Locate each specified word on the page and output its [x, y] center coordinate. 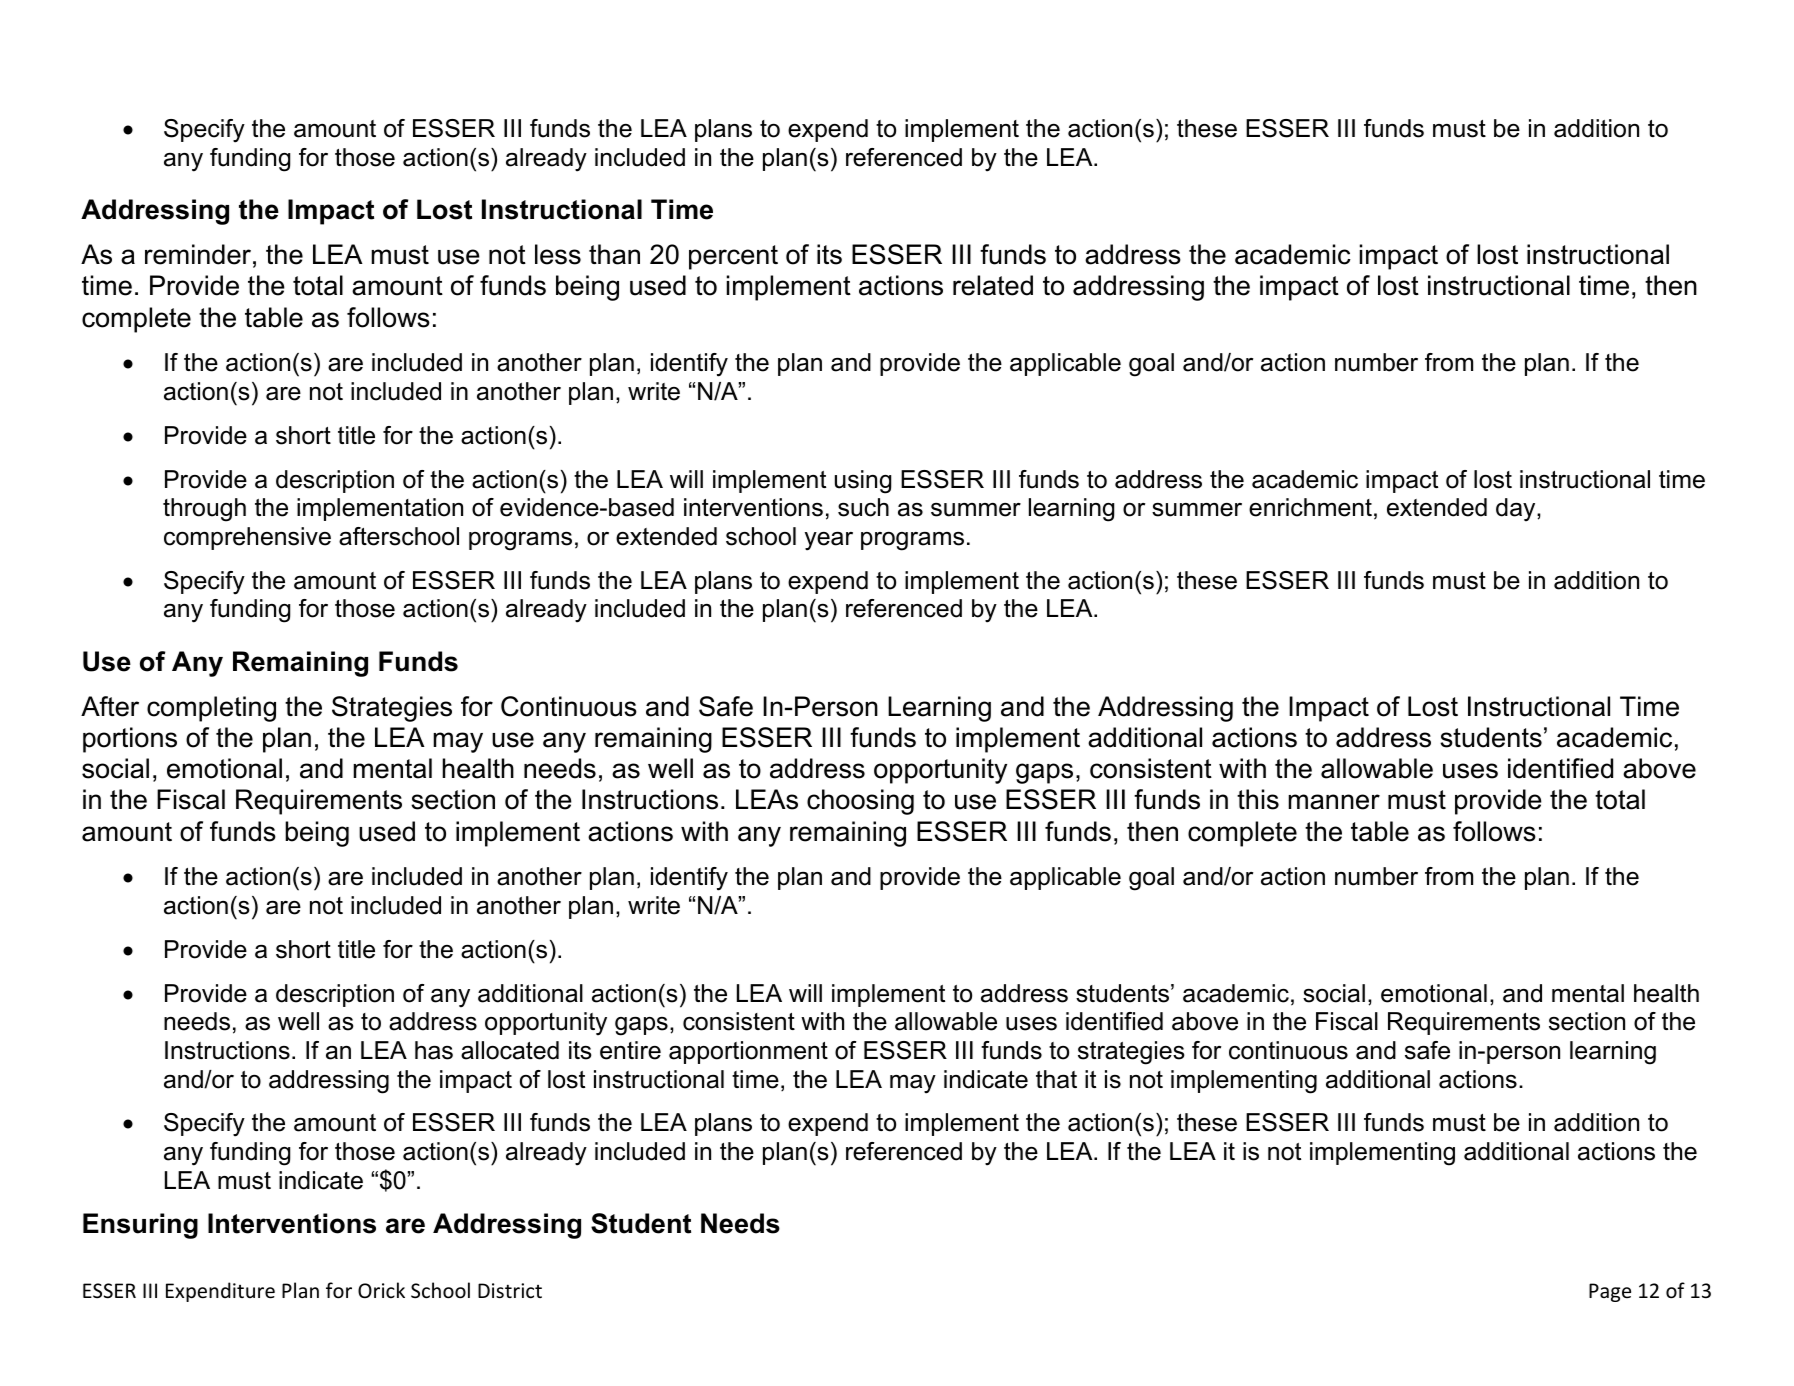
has [434, 1050]
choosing [860, 802]
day [1517, 510]
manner [1334, 802]
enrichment [1310, 507]
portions [130, 740]
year [829, 541]
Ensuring [140, 1226]
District [510, 1291]
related [993, 285]
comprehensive [247, 538]
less [558, 254]
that [1056, 1079]
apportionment [748, 1052]
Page [1610, 1292]
